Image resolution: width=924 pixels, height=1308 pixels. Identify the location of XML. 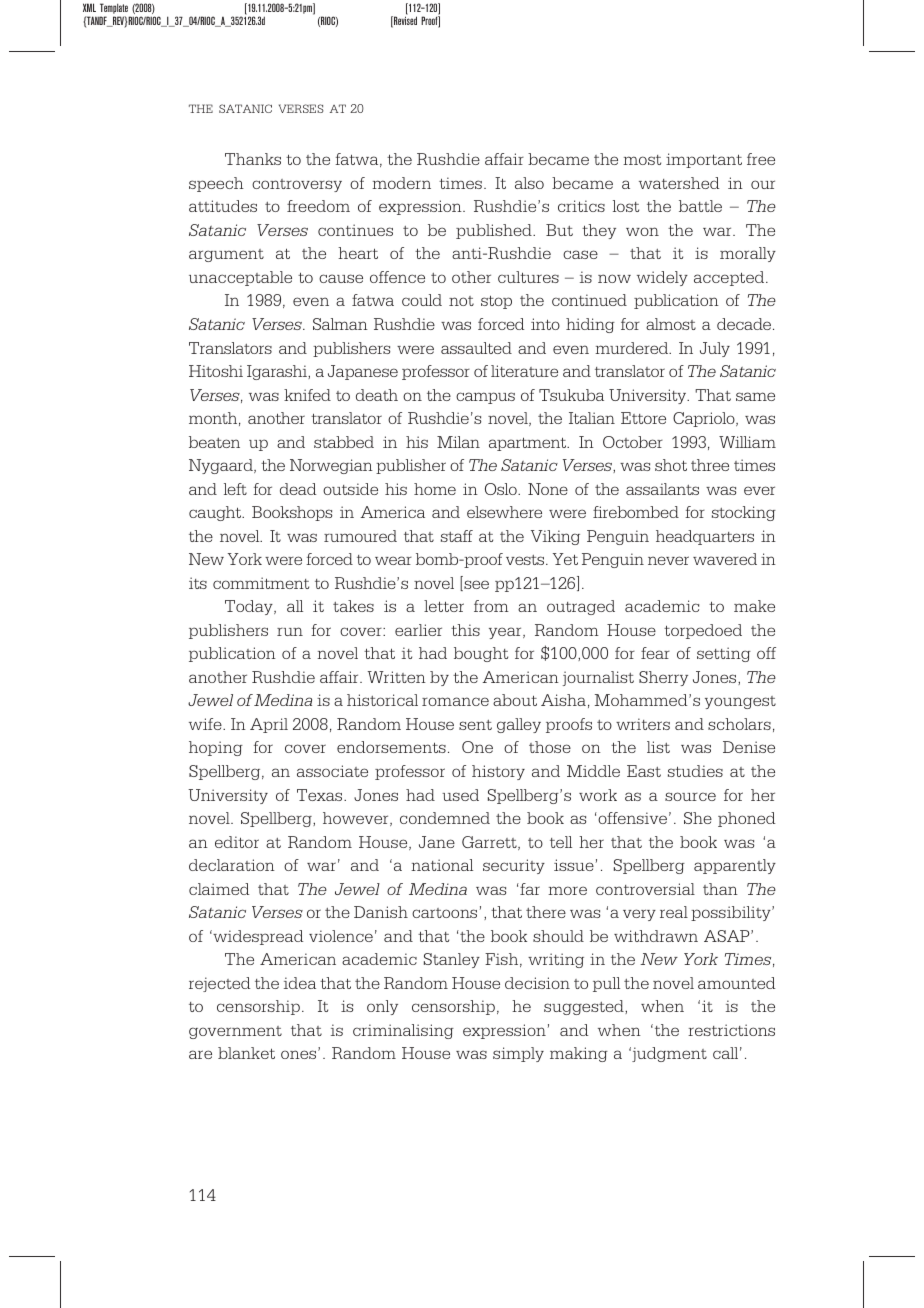
(89, 7).
